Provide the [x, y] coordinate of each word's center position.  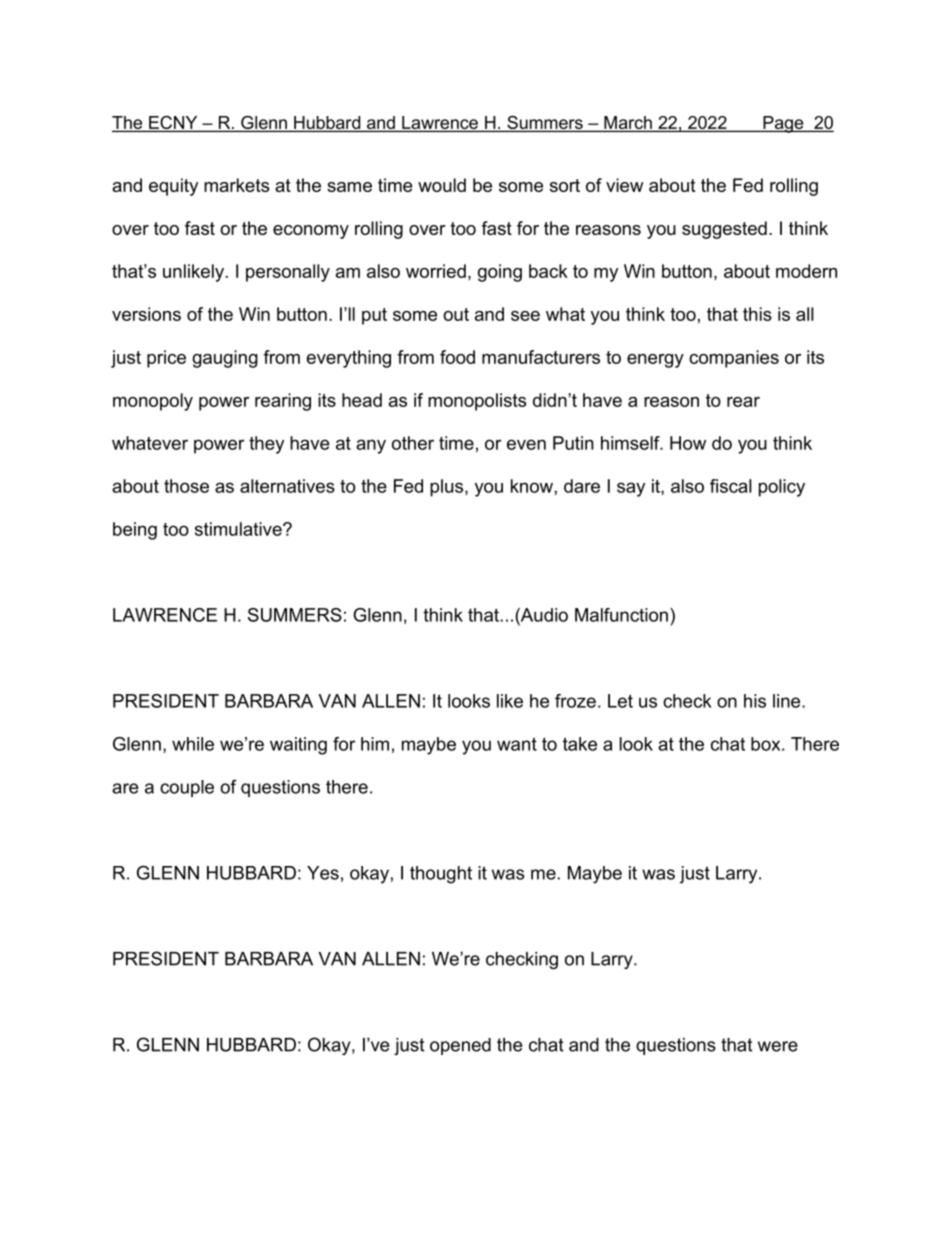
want [517, 744]
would [442, 185]
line [788, 701]
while [193, 744]
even [526, 444]
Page [783, 124]
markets [236, 185]
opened [460, 1046]
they [266, 445]
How [688, 443]
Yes [323, 873]
